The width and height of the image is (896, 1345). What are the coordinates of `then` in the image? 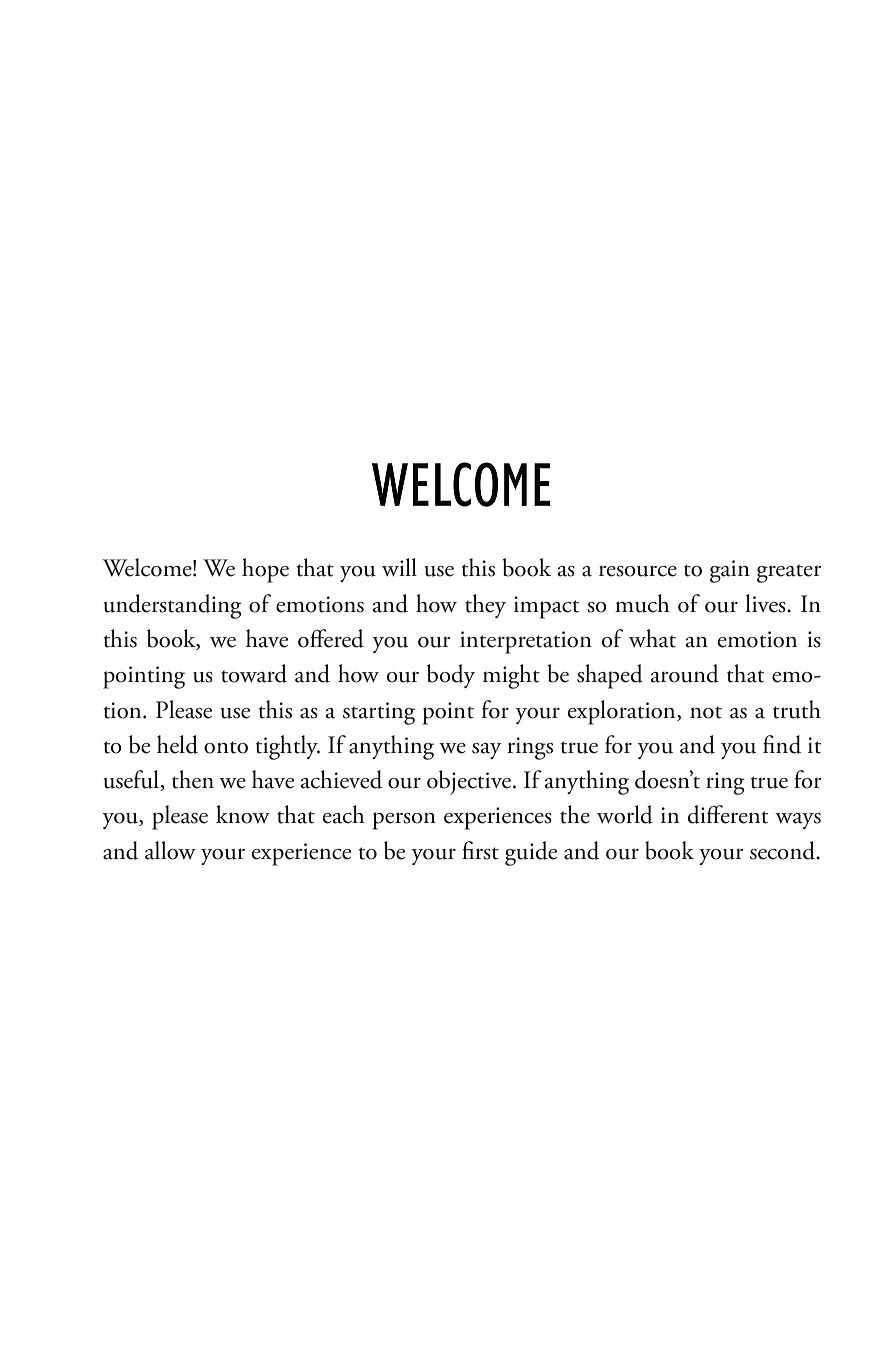 It's located at (193, 779).
